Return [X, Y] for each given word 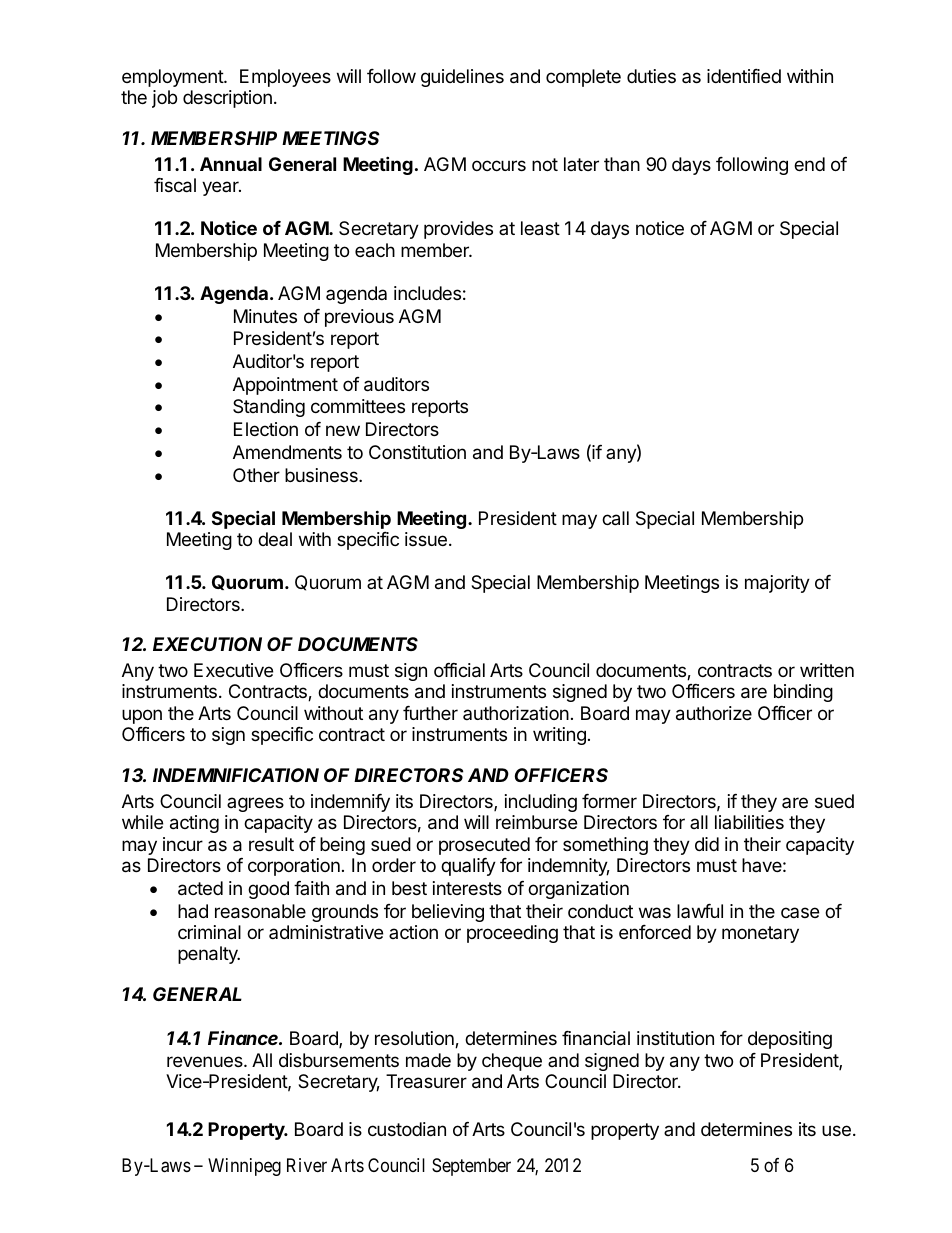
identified [744, 76]
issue [426, 539]
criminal [209, 932]
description [227, 99]
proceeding [512, 934]
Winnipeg [244, 1167]
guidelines [462, 78]
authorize [714, 713]
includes [427, 293]
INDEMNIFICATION [236, 775]
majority [777, 584]
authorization [516, 713]
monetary [760, 934]
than [622, 164]
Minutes [265, 316]
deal [275, 539]
